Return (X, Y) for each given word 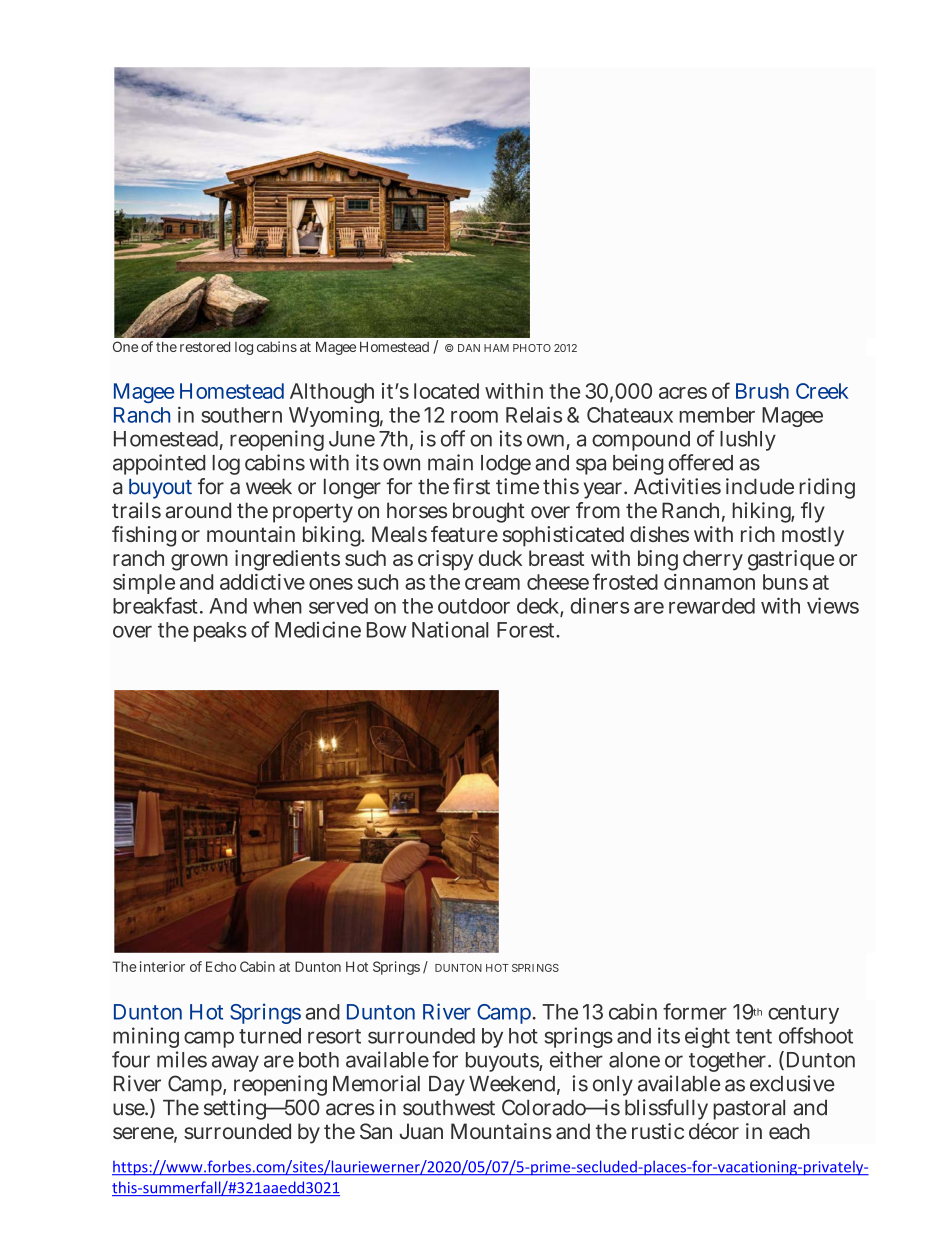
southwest (449, 1108)
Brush (762, 391)
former (695, 1011)
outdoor (474, 606)
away (235, 1063)
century (803, 1014)
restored (205, 346)
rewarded (712, 606)
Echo (221, 966)
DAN (469, 348)
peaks (220, 632)
